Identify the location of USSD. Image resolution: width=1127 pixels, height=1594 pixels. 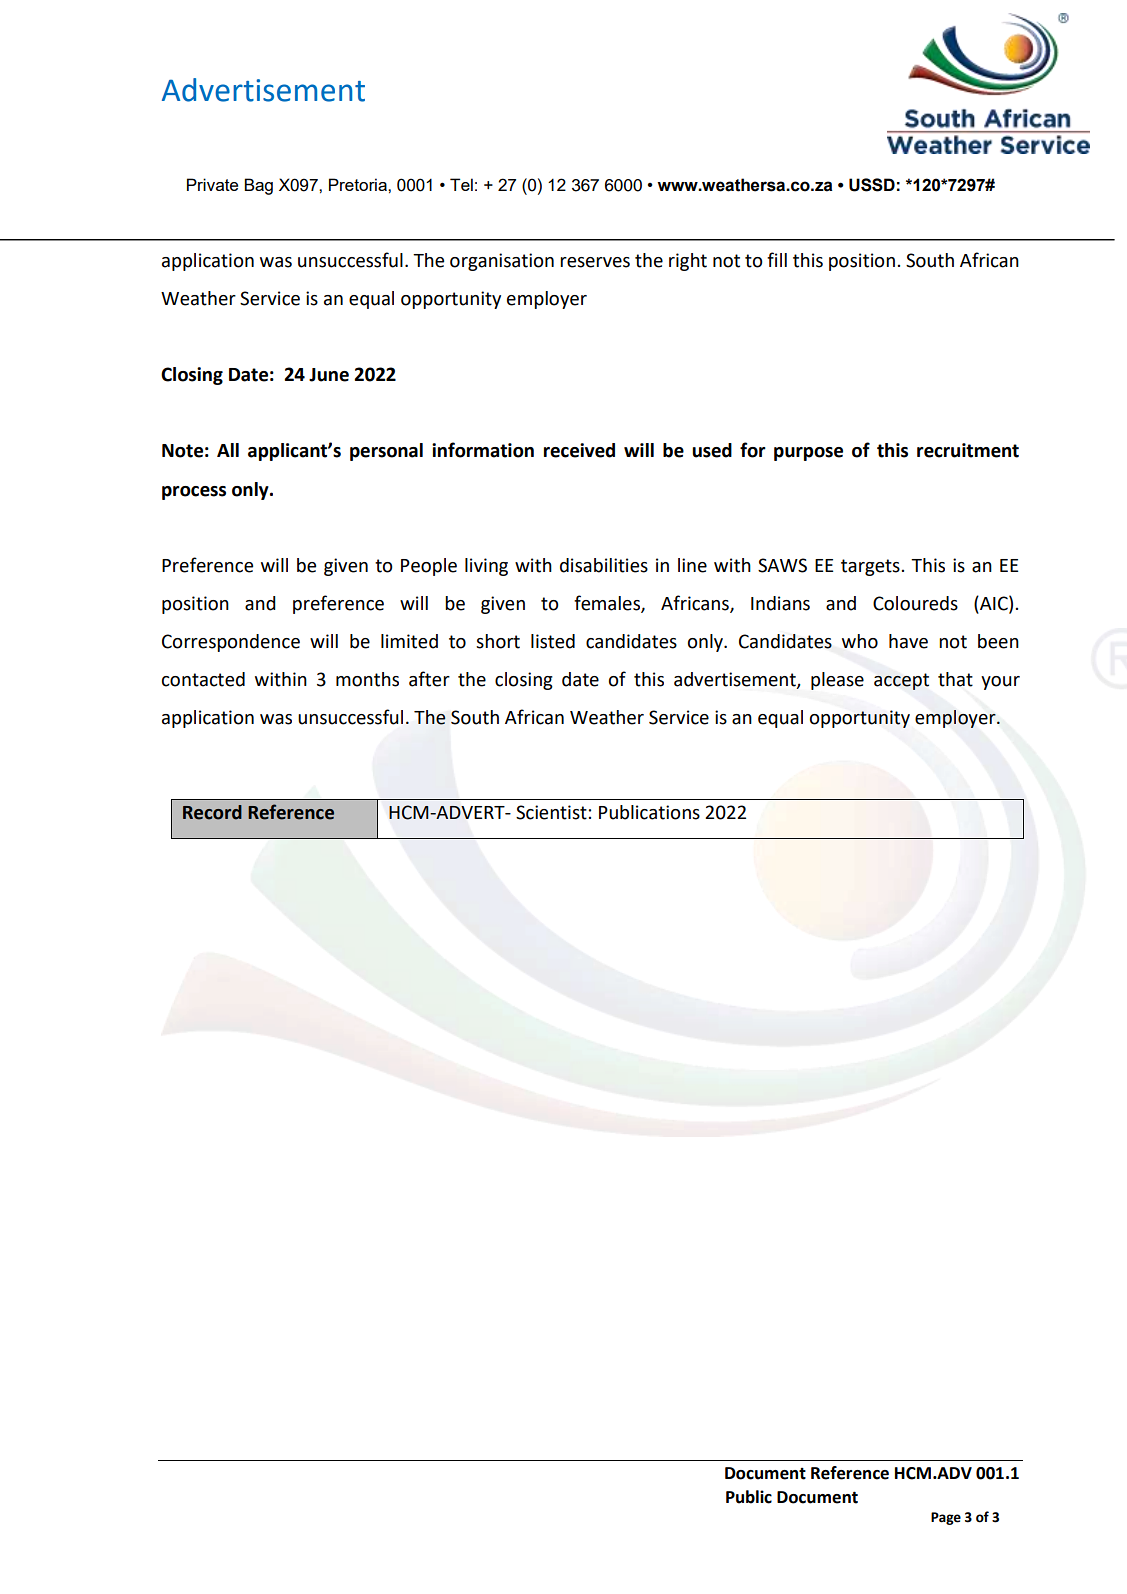
(872, 185).
